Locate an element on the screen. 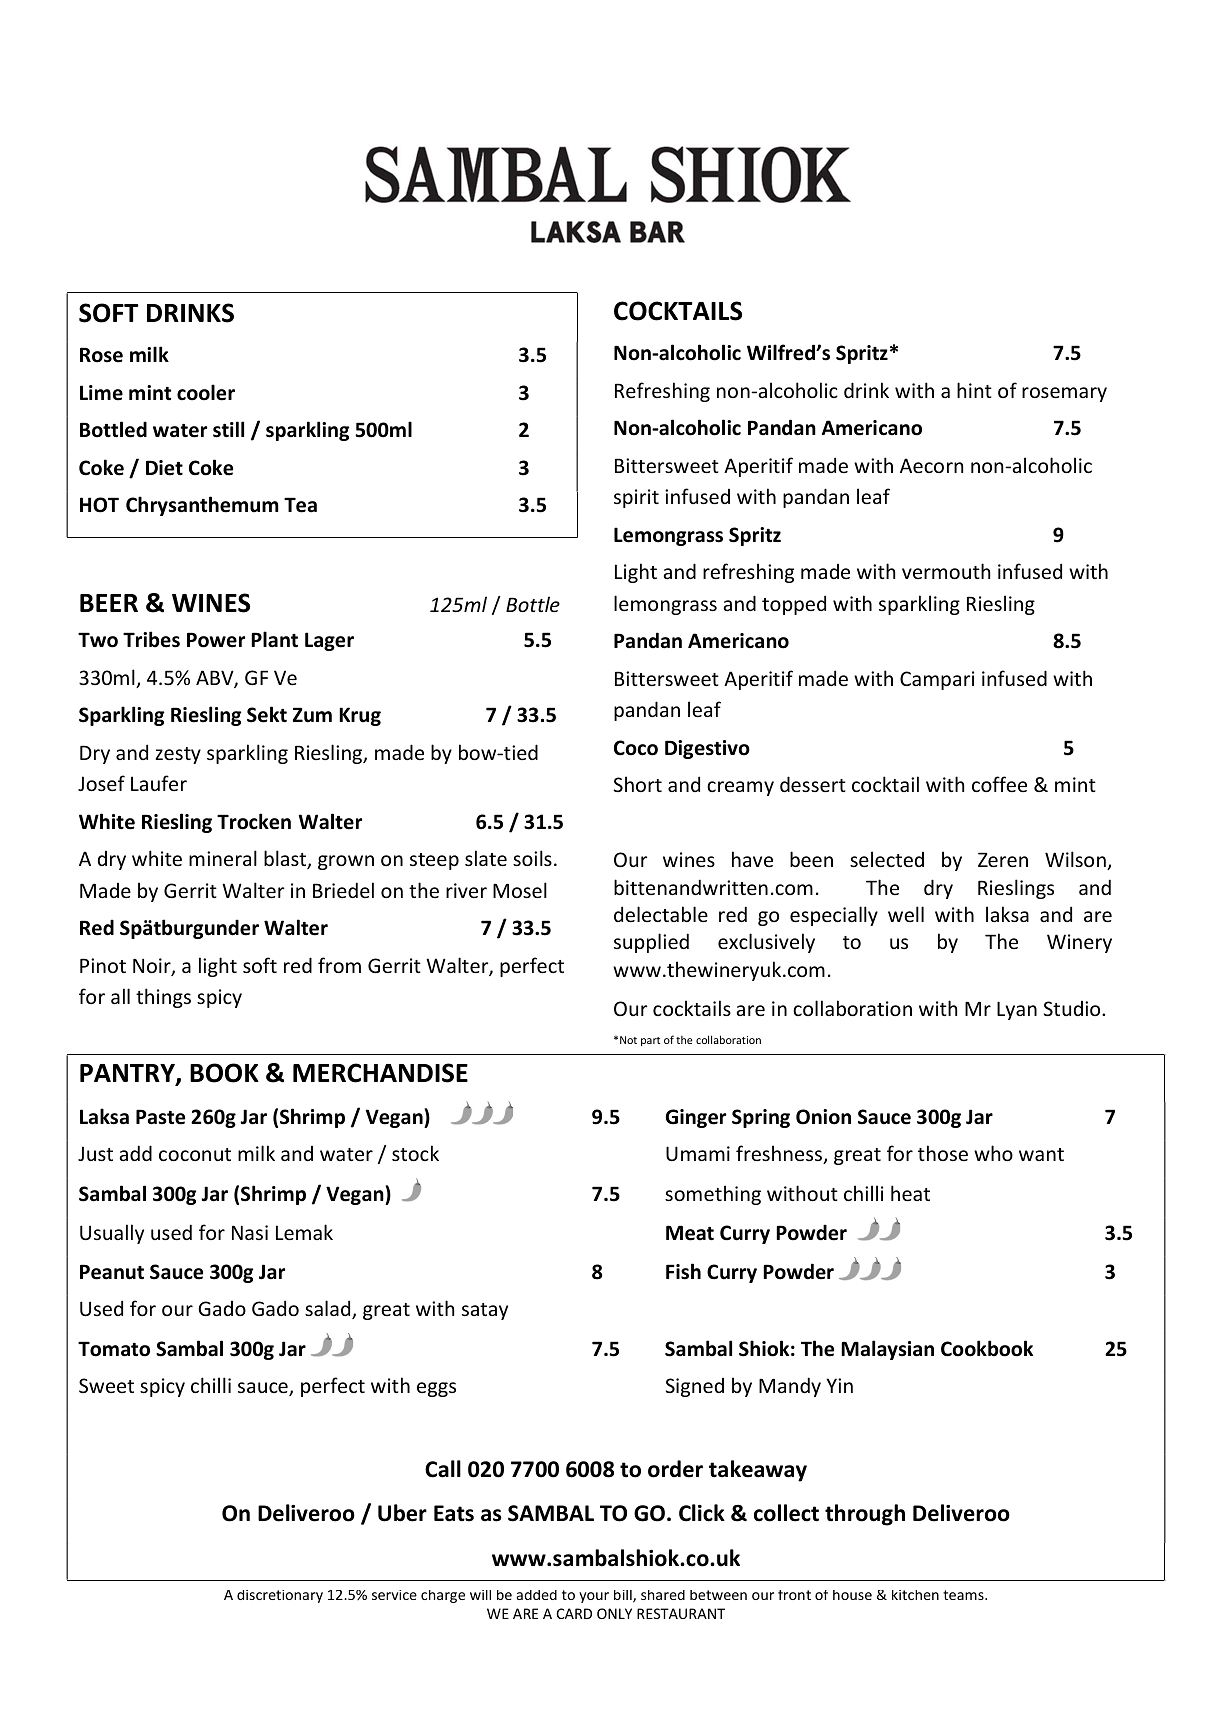 The image size is (1212, 1714). spirit is located at coordinates (636, 498).
